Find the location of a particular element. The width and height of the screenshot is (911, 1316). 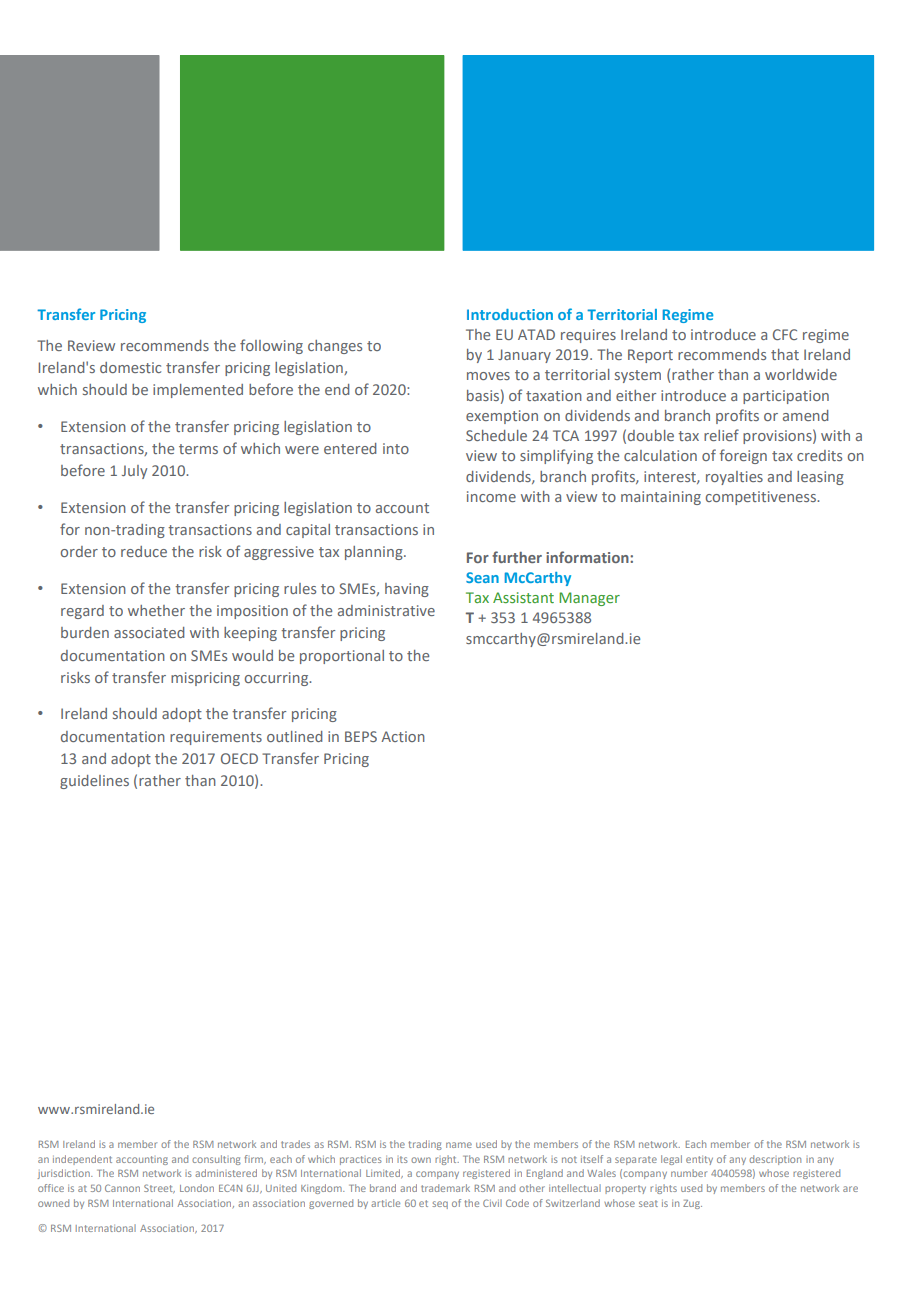

guidelines is located at coordinates (94, 782).
